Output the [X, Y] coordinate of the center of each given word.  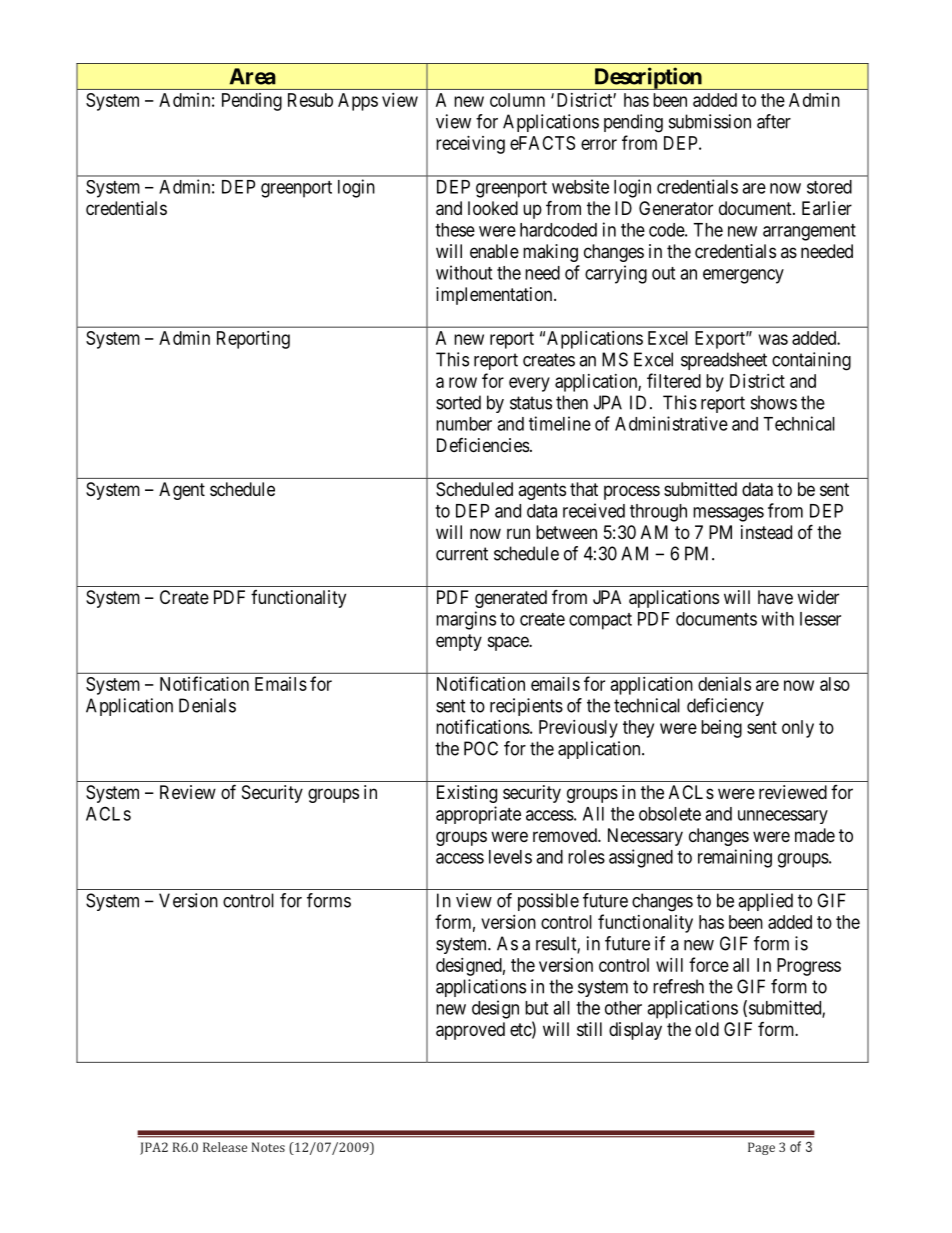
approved [470, 1031]
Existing [467, 794]
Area [252, 76]
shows [774, 402]
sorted [458, 402]
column [517, 100]
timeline [560, 423]
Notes [268, 1147]
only [798, 729]
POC [481, 748]
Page [761, 1148]
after [774, 121]
